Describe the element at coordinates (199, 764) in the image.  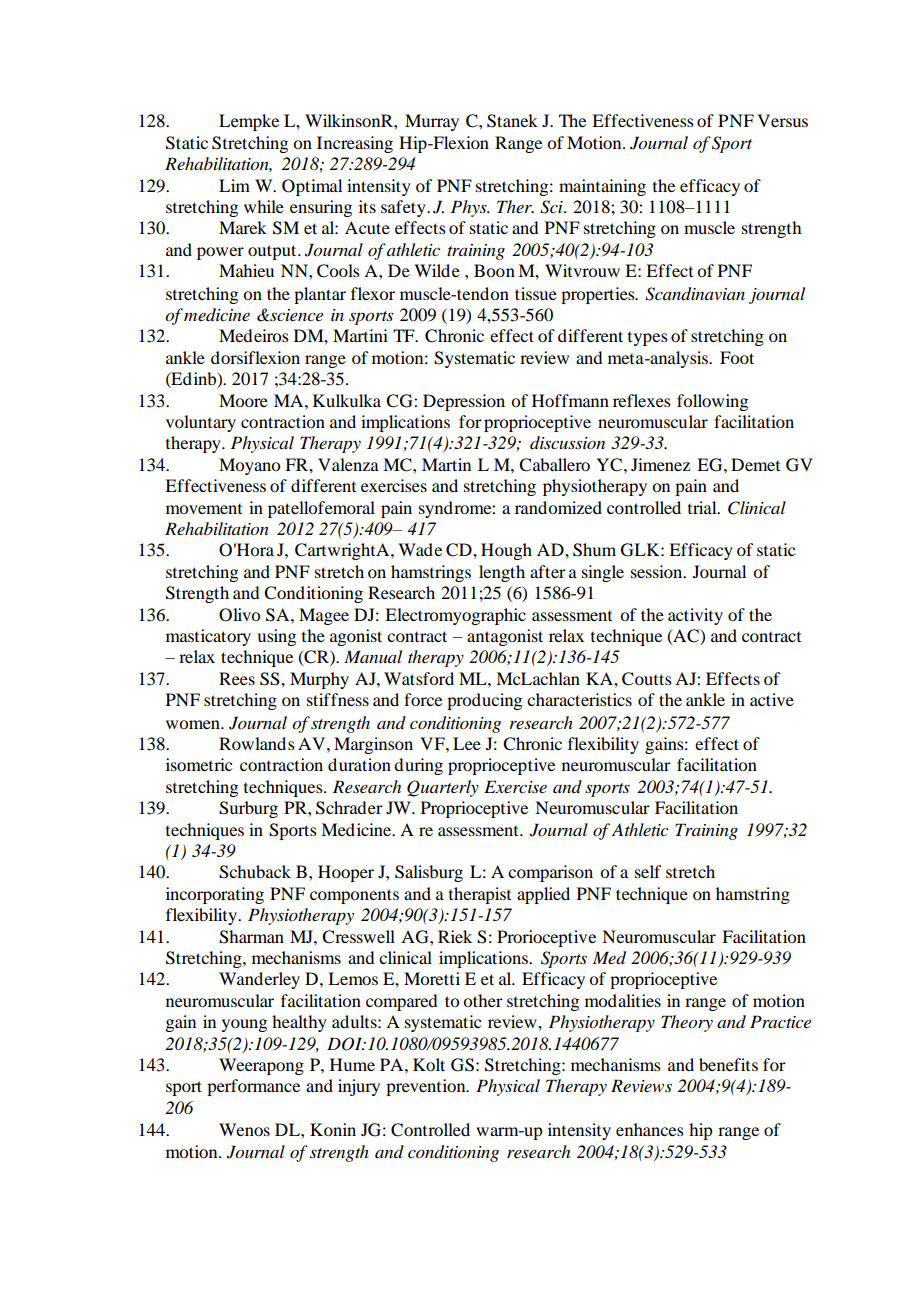
I see `isometric` at that location.
